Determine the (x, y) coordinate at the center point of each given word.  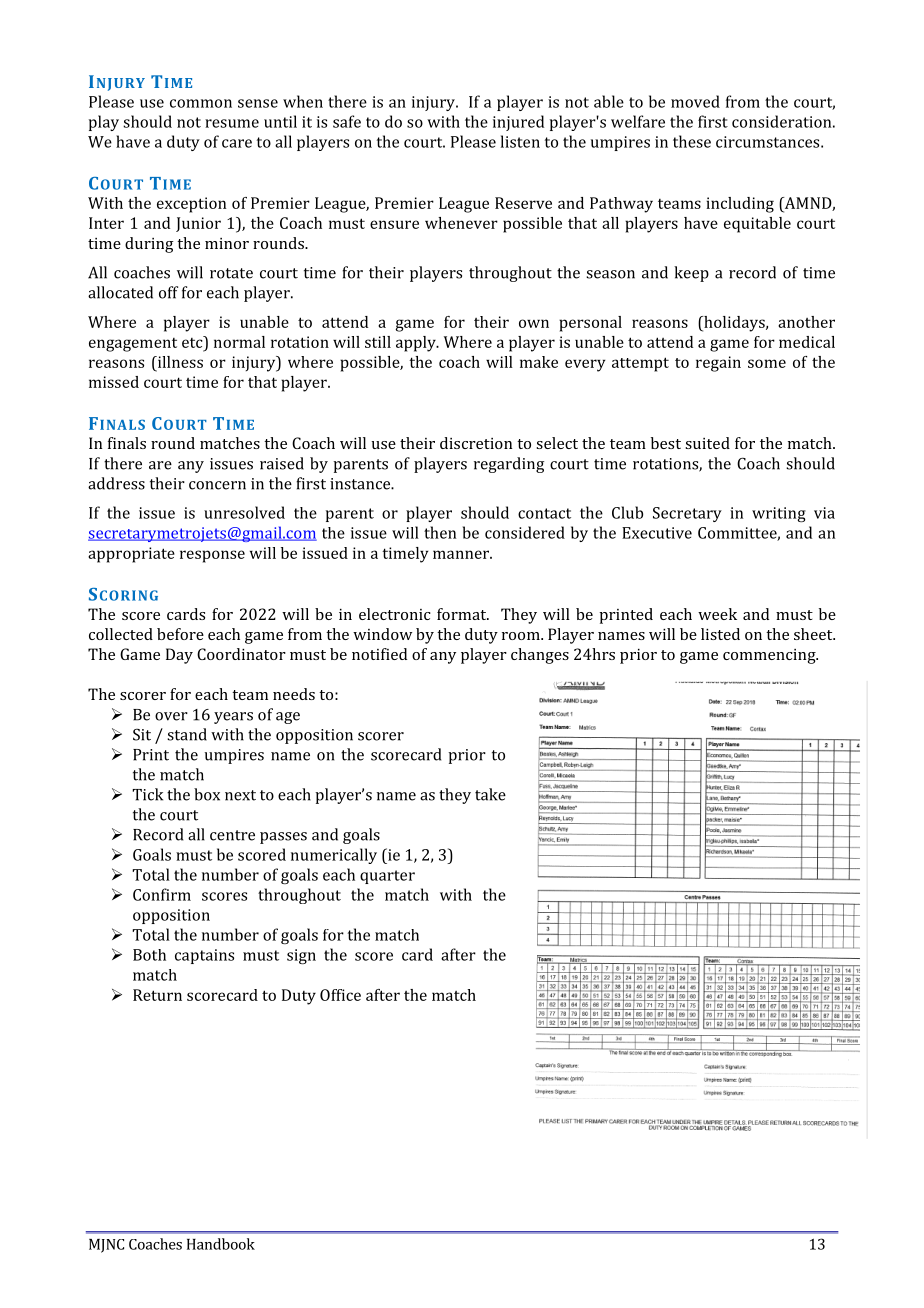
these (692, 141)
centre (232, 835)
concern (217, 485)
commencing (770, 656)
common (201, 103)
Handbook (221, 1244)
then (440, 532)
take (490, 794)
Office (340, 995)
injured (518, 123)
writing (779, 514)
